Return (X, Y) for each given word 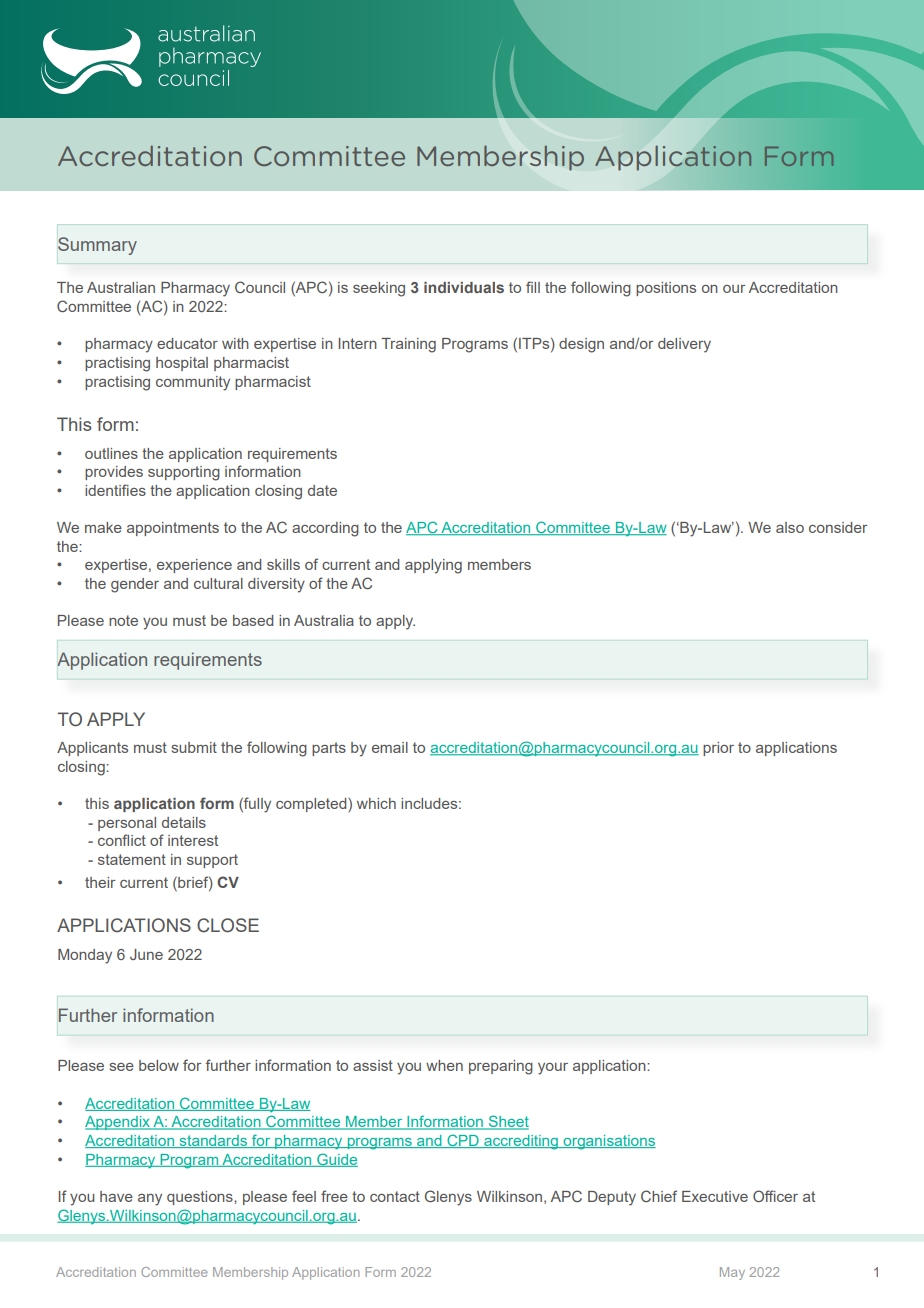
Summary (97, 246)
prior (718, 749)
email (390, 747)
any (150, 1200)
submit (194, 747)
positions (666, 289)
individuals (464, 287)
